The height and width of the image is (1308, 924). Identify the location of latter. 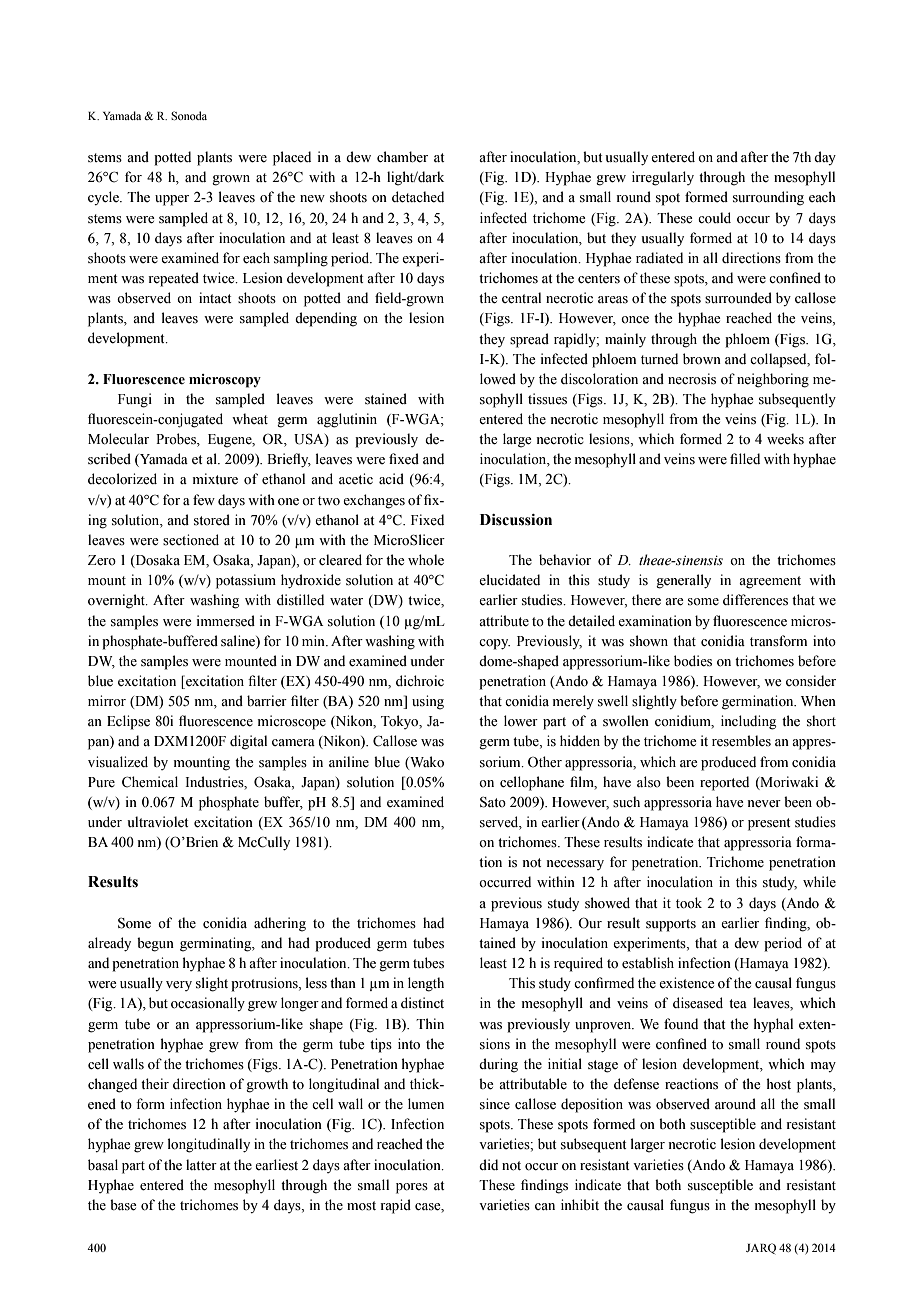
(201, 1165).
